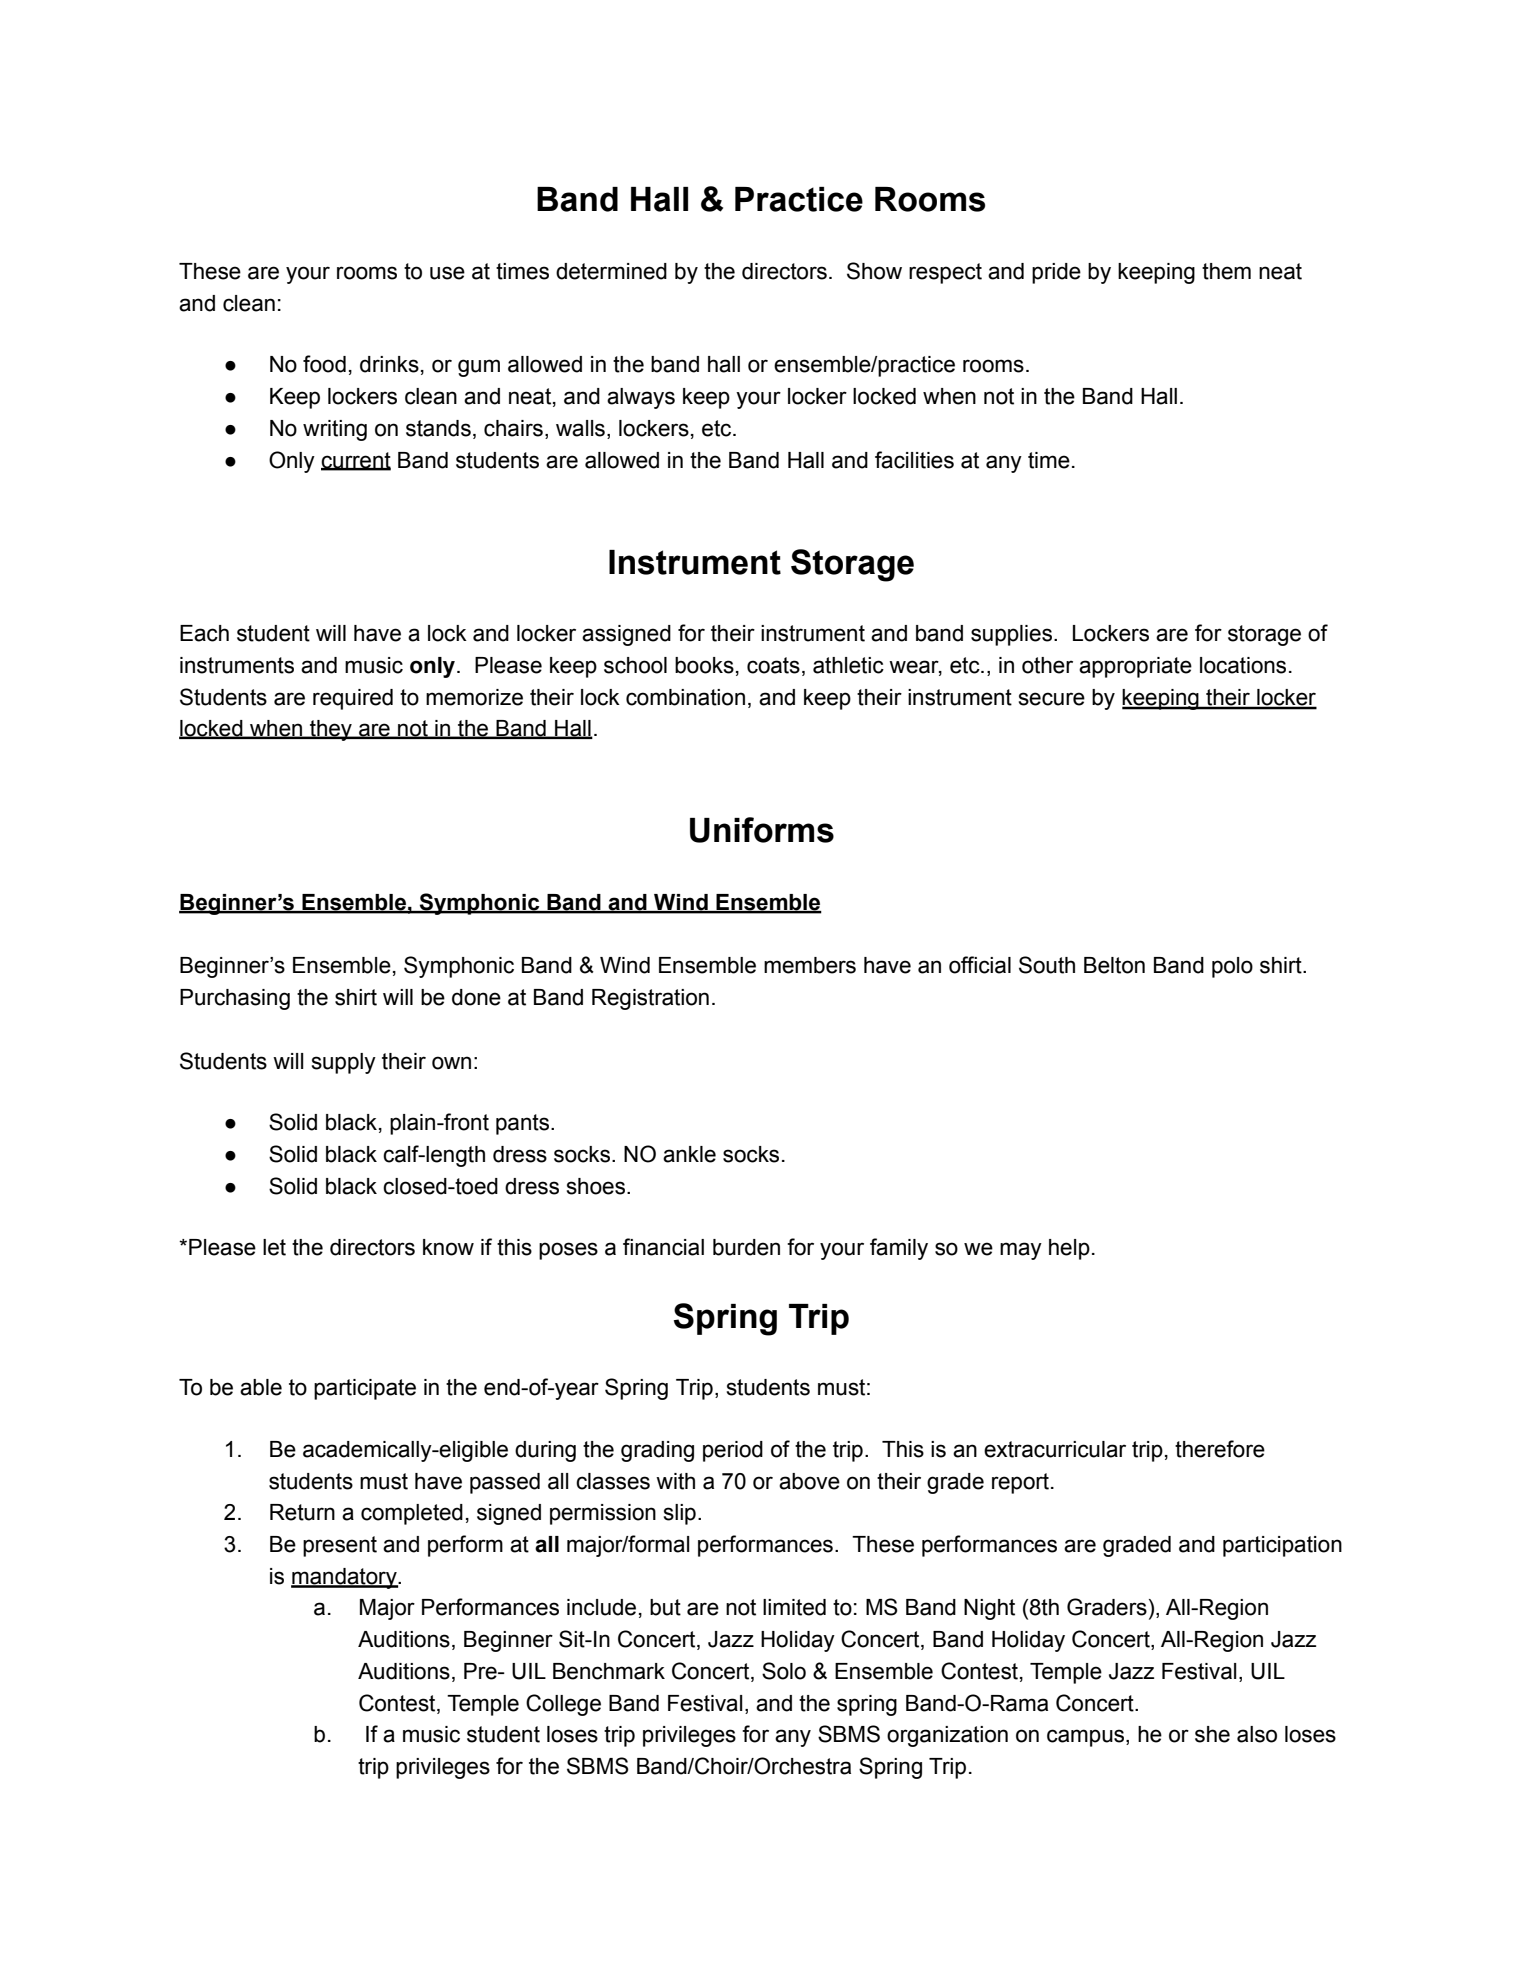 The image size is (1523, 1971). What do you see at coordinates (1052, 699) in the screenshot?
I see `secure` at bounding box center [1052, 699].
